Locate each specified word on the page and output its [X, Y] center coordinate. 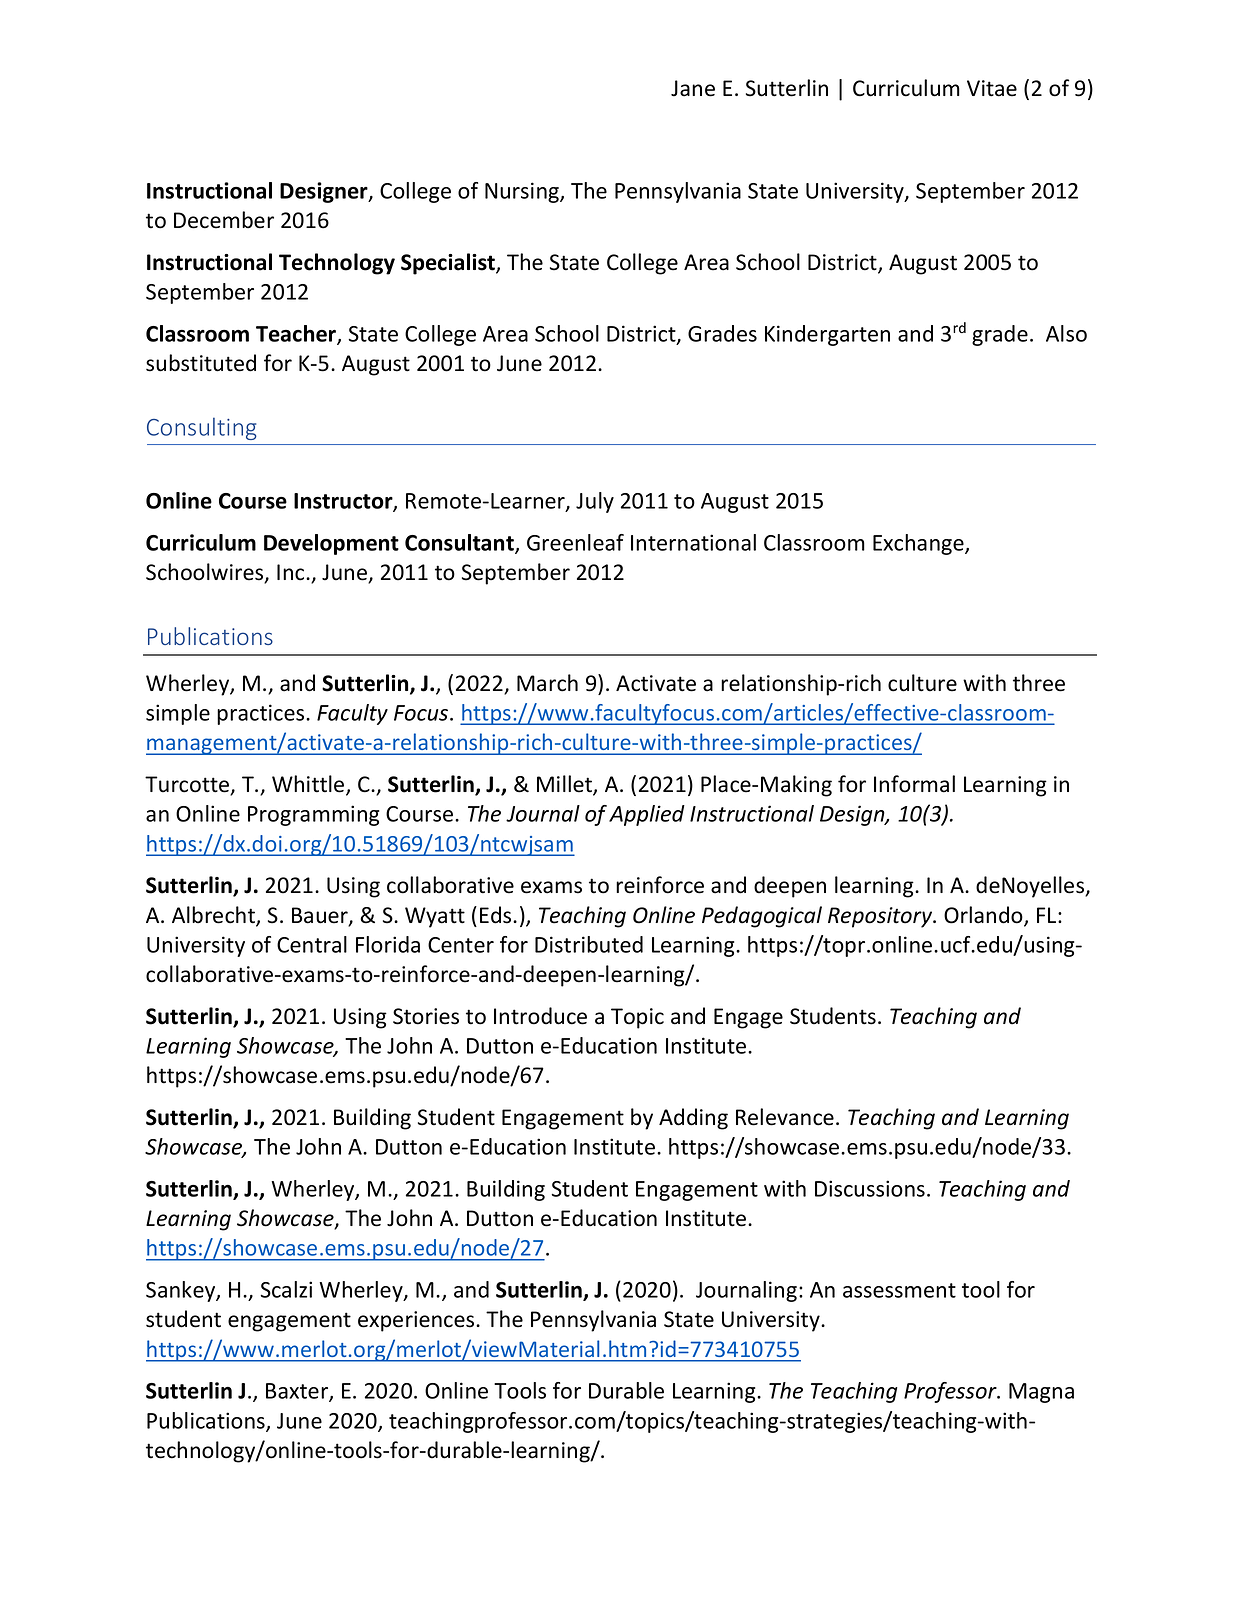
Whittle [309, 785]
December [224, 220]
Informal [914, 784]
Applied [647, 815]
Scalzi [286, 1289]
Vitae [992, 88]
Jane [693, 88]
